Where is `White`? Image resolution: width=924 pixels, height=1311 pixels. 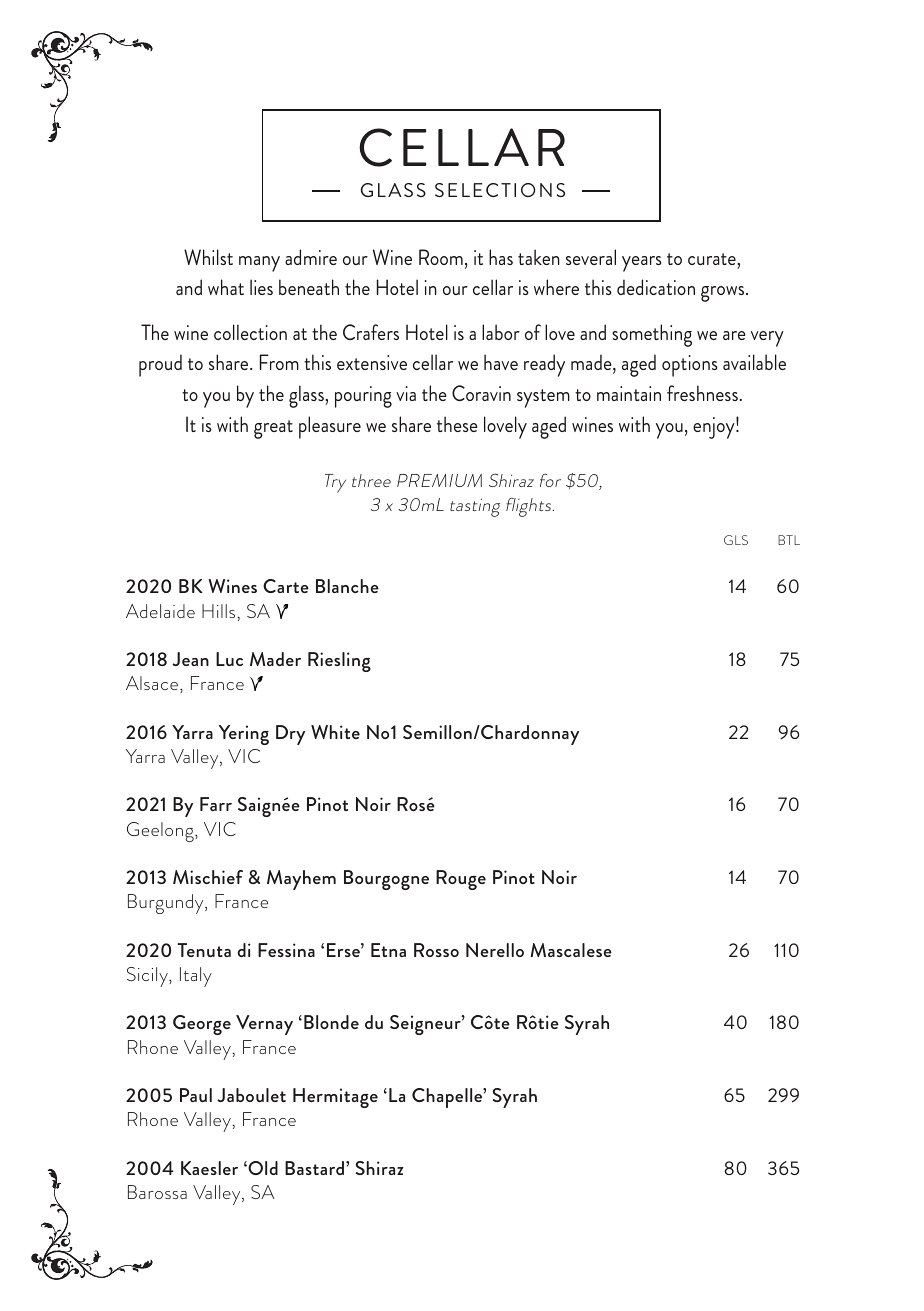 White is located at coordinates (335, 732).
